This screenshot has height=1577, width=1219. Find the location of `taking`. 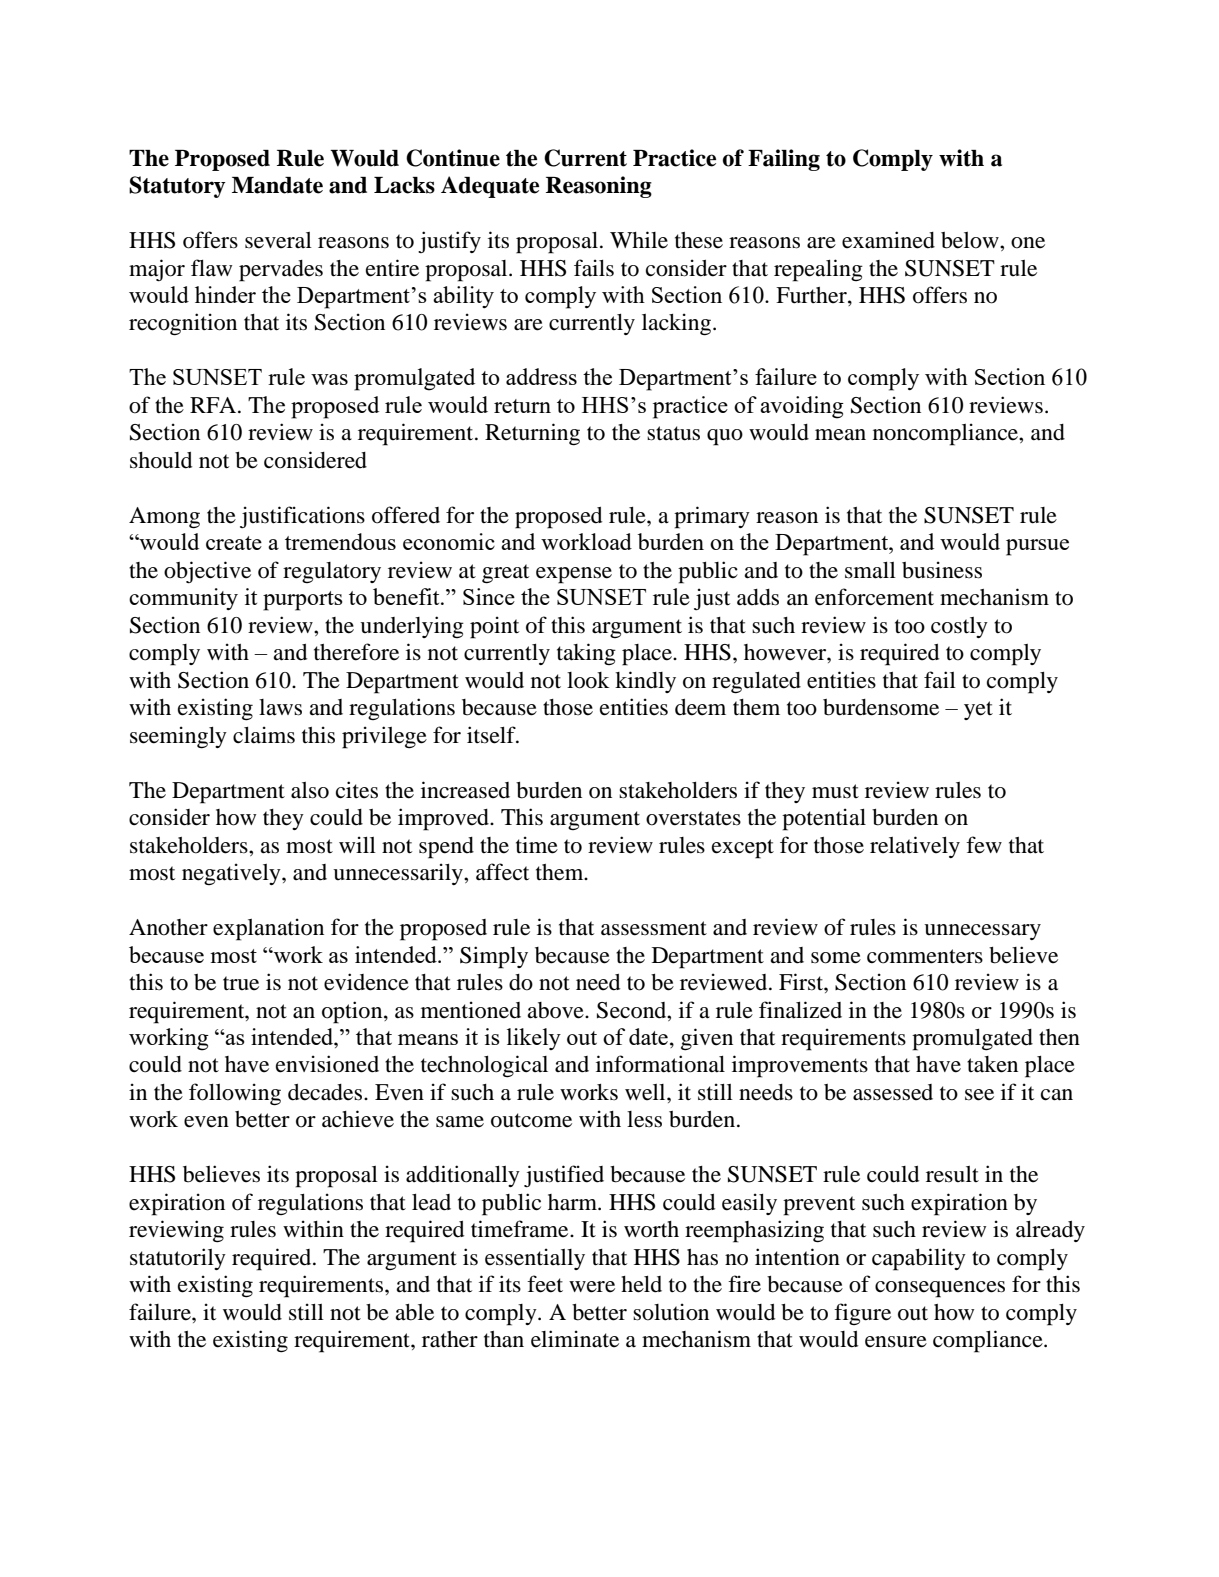

taking is located at coordinates (586, 654).
